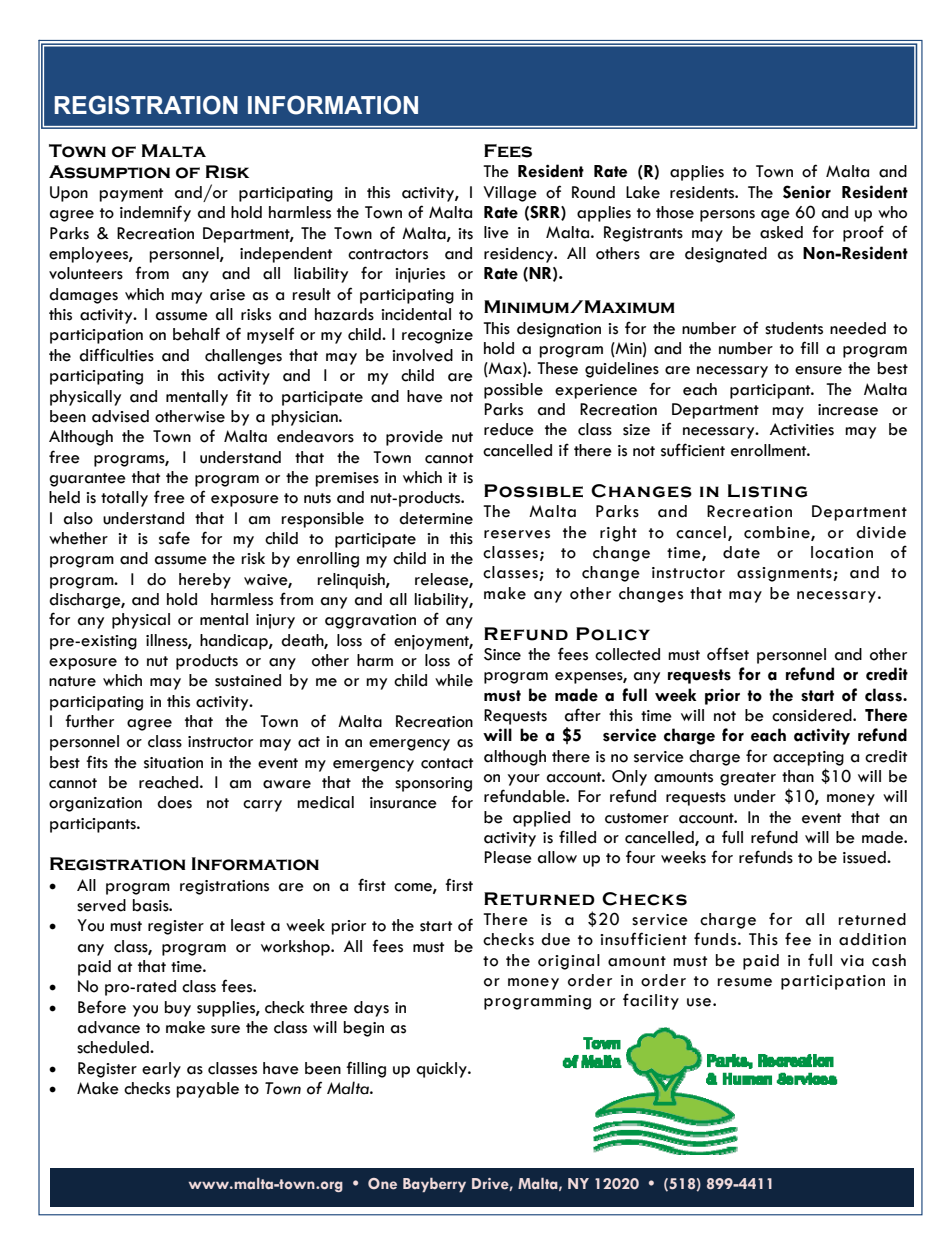 This screenshot has width=952, height=1233. Describe the element at coordinates (155, 213) in the screenshot. I see `indemnify` at that location.
